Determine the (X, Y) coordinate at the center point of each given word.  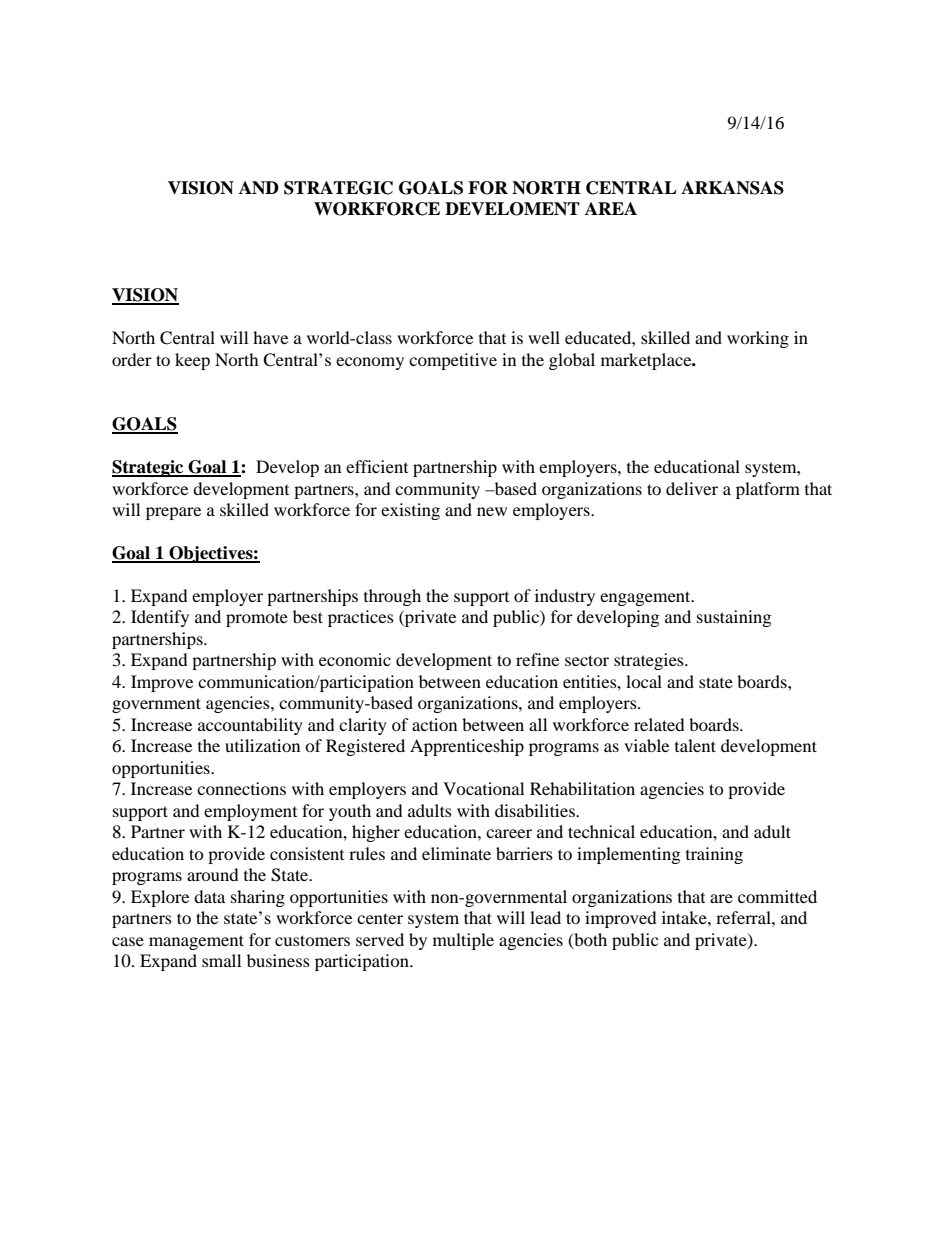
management (196, 942)
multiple (463, 941)
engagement (646, 598)
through (392, 597)
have (270, 337)
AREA (611, 208)
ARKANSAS (732, 188)
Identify (160, 618)
